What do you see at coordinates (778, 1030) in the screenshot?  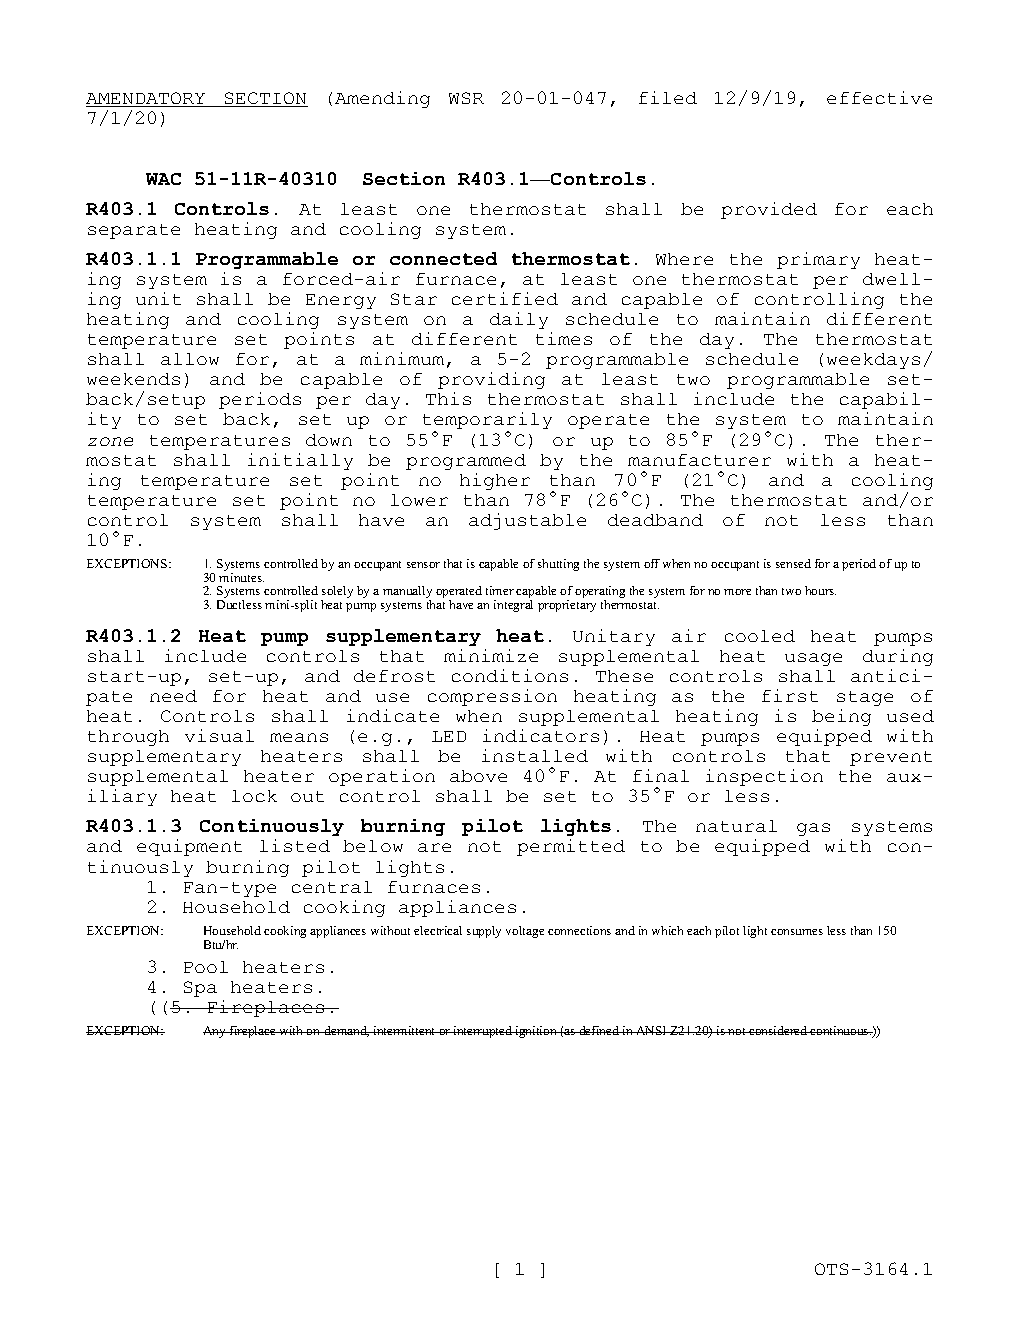 I see `considered` at bounding box center [778, 1030].
